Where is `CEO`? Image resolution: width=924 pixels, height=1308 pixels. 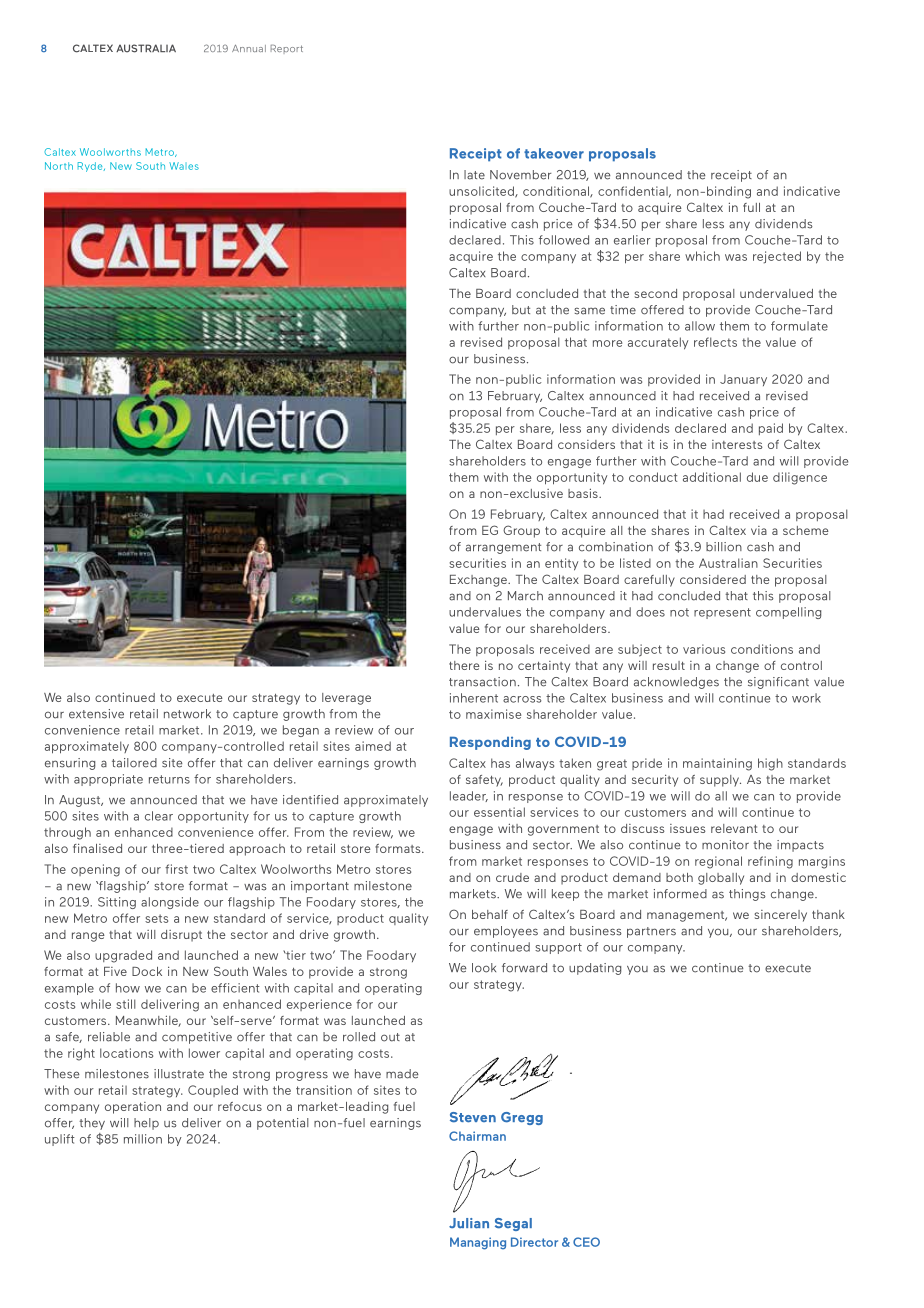 CEO is located at coordinates (586, 1242).
